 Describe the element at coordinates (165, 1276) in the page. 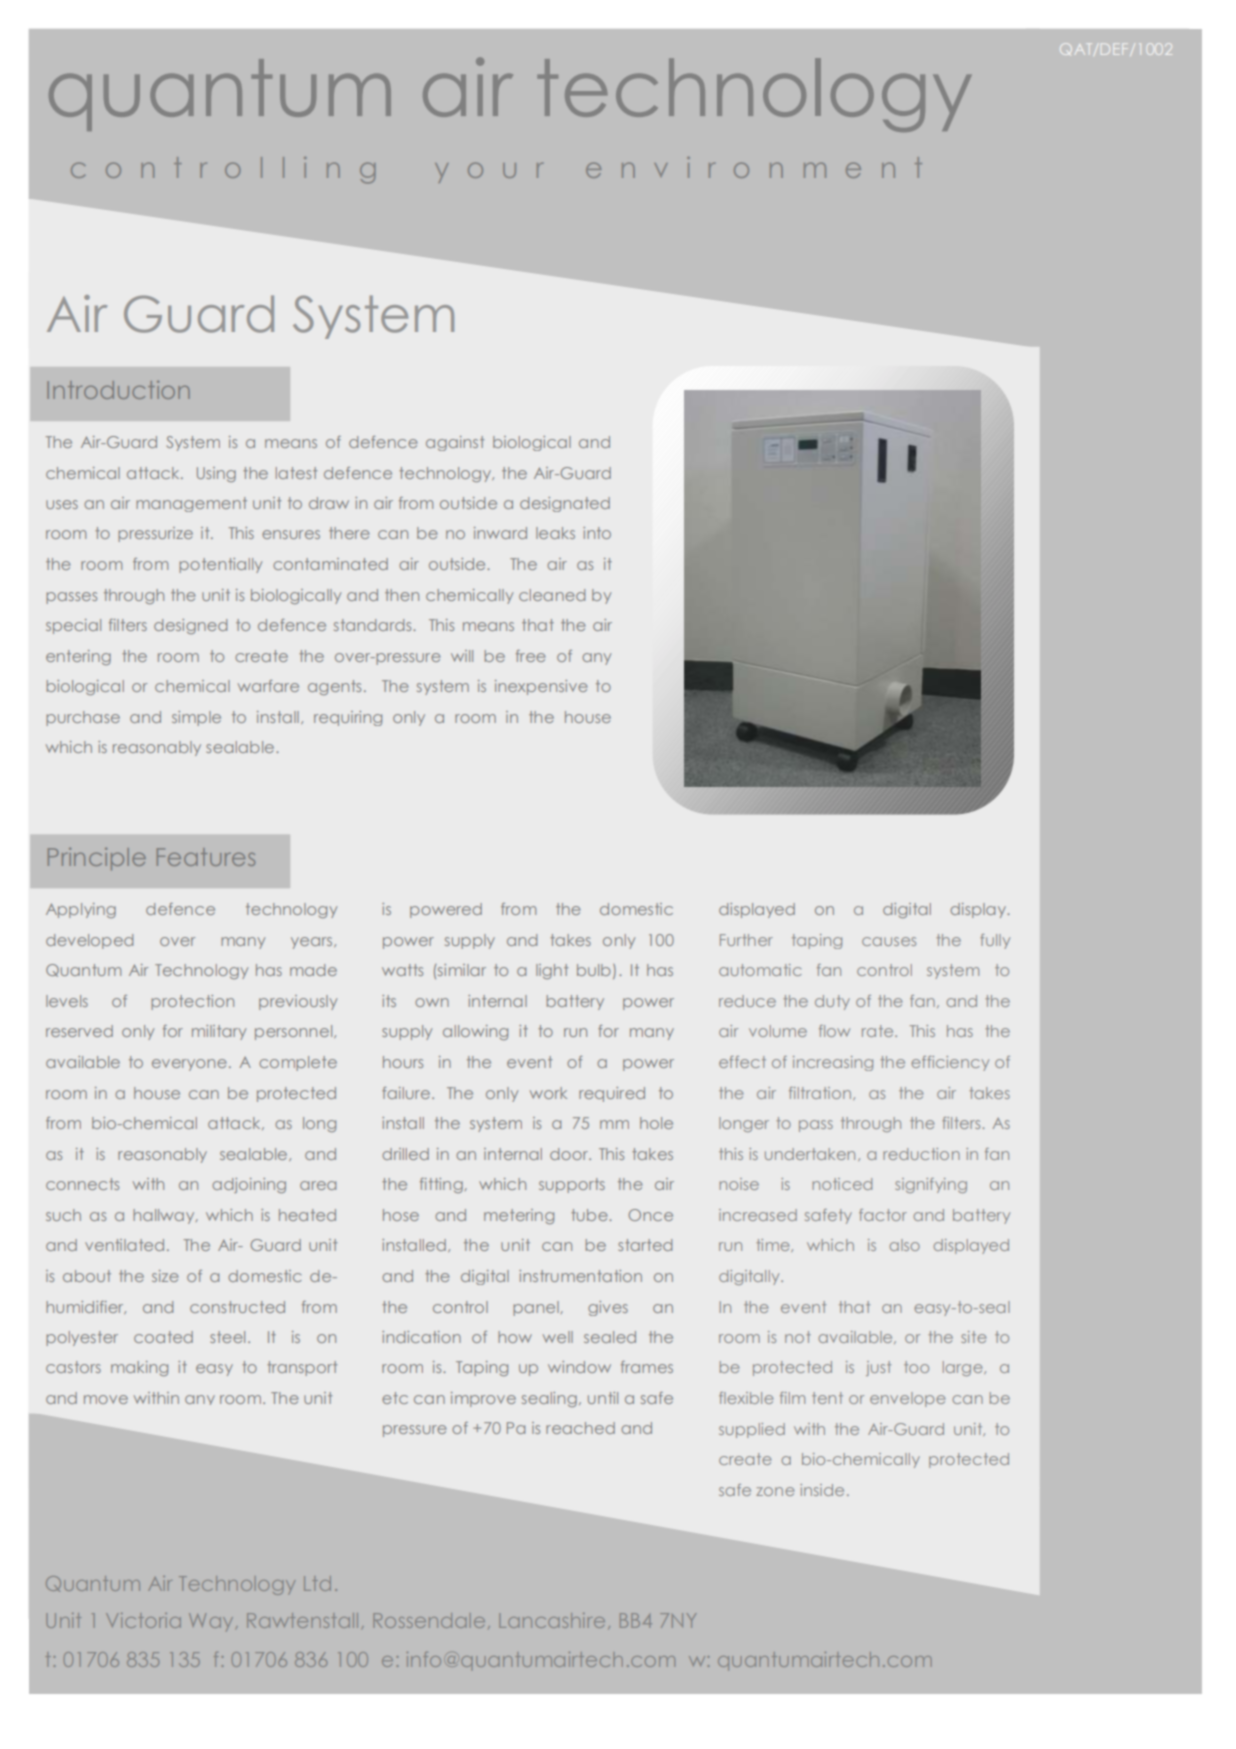

I see `size` at that location.
